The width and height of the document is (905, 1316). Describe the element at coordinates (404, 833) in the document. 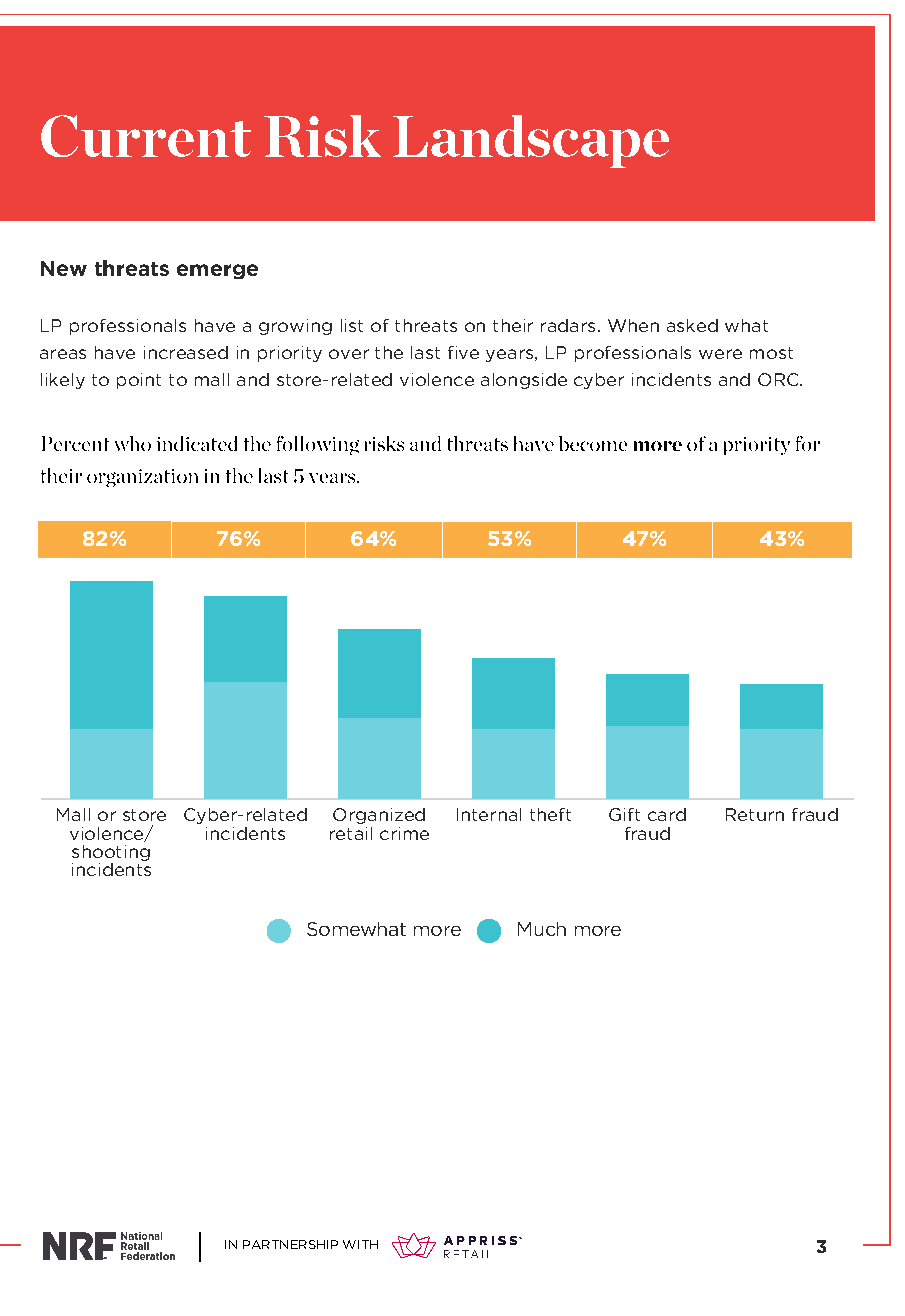

I see `crime` at that location.
